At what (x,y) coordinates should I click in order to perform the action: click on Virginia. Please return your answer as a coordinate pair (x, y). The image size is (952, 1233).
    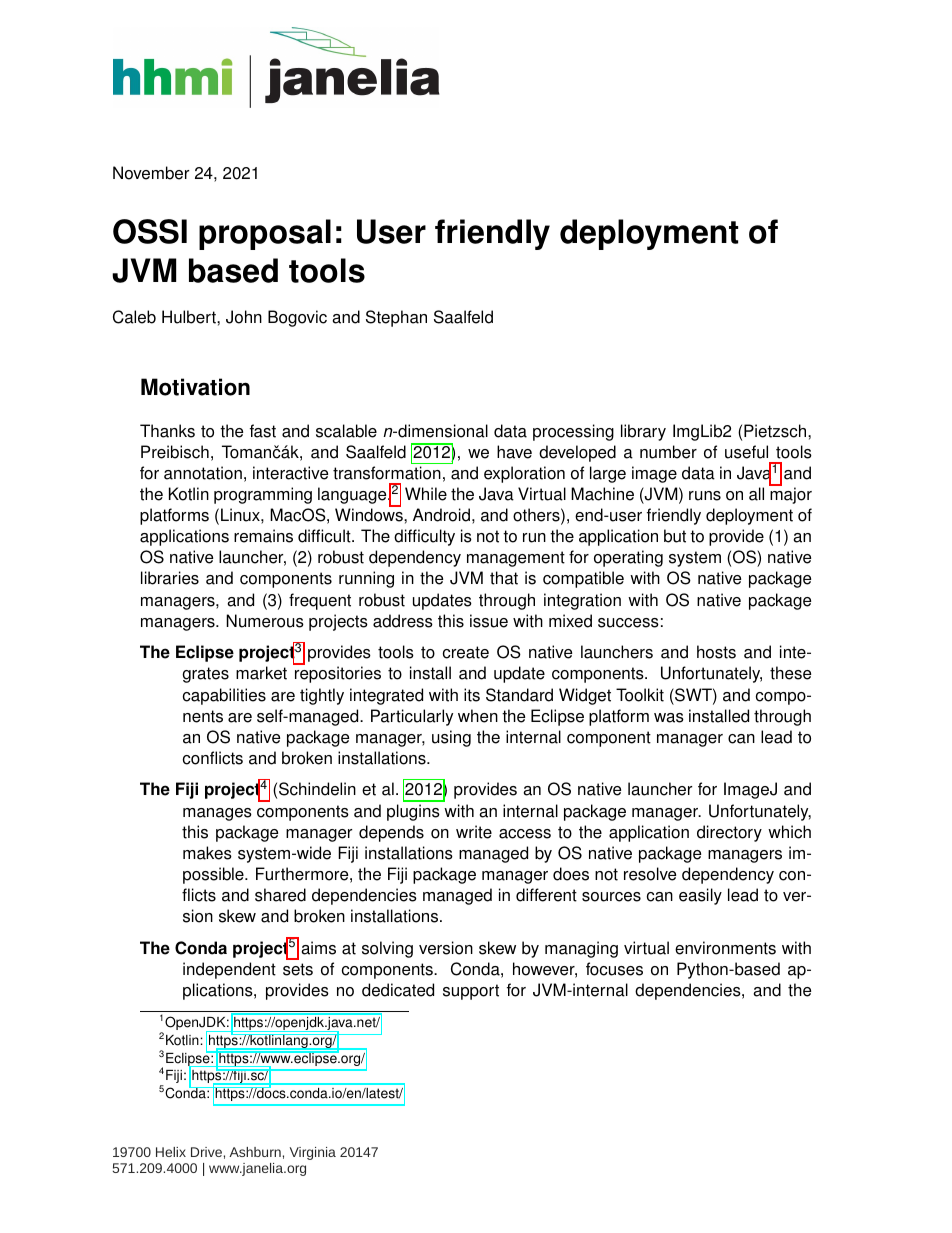
    Looking at the image, I should click on (313, 1153).
